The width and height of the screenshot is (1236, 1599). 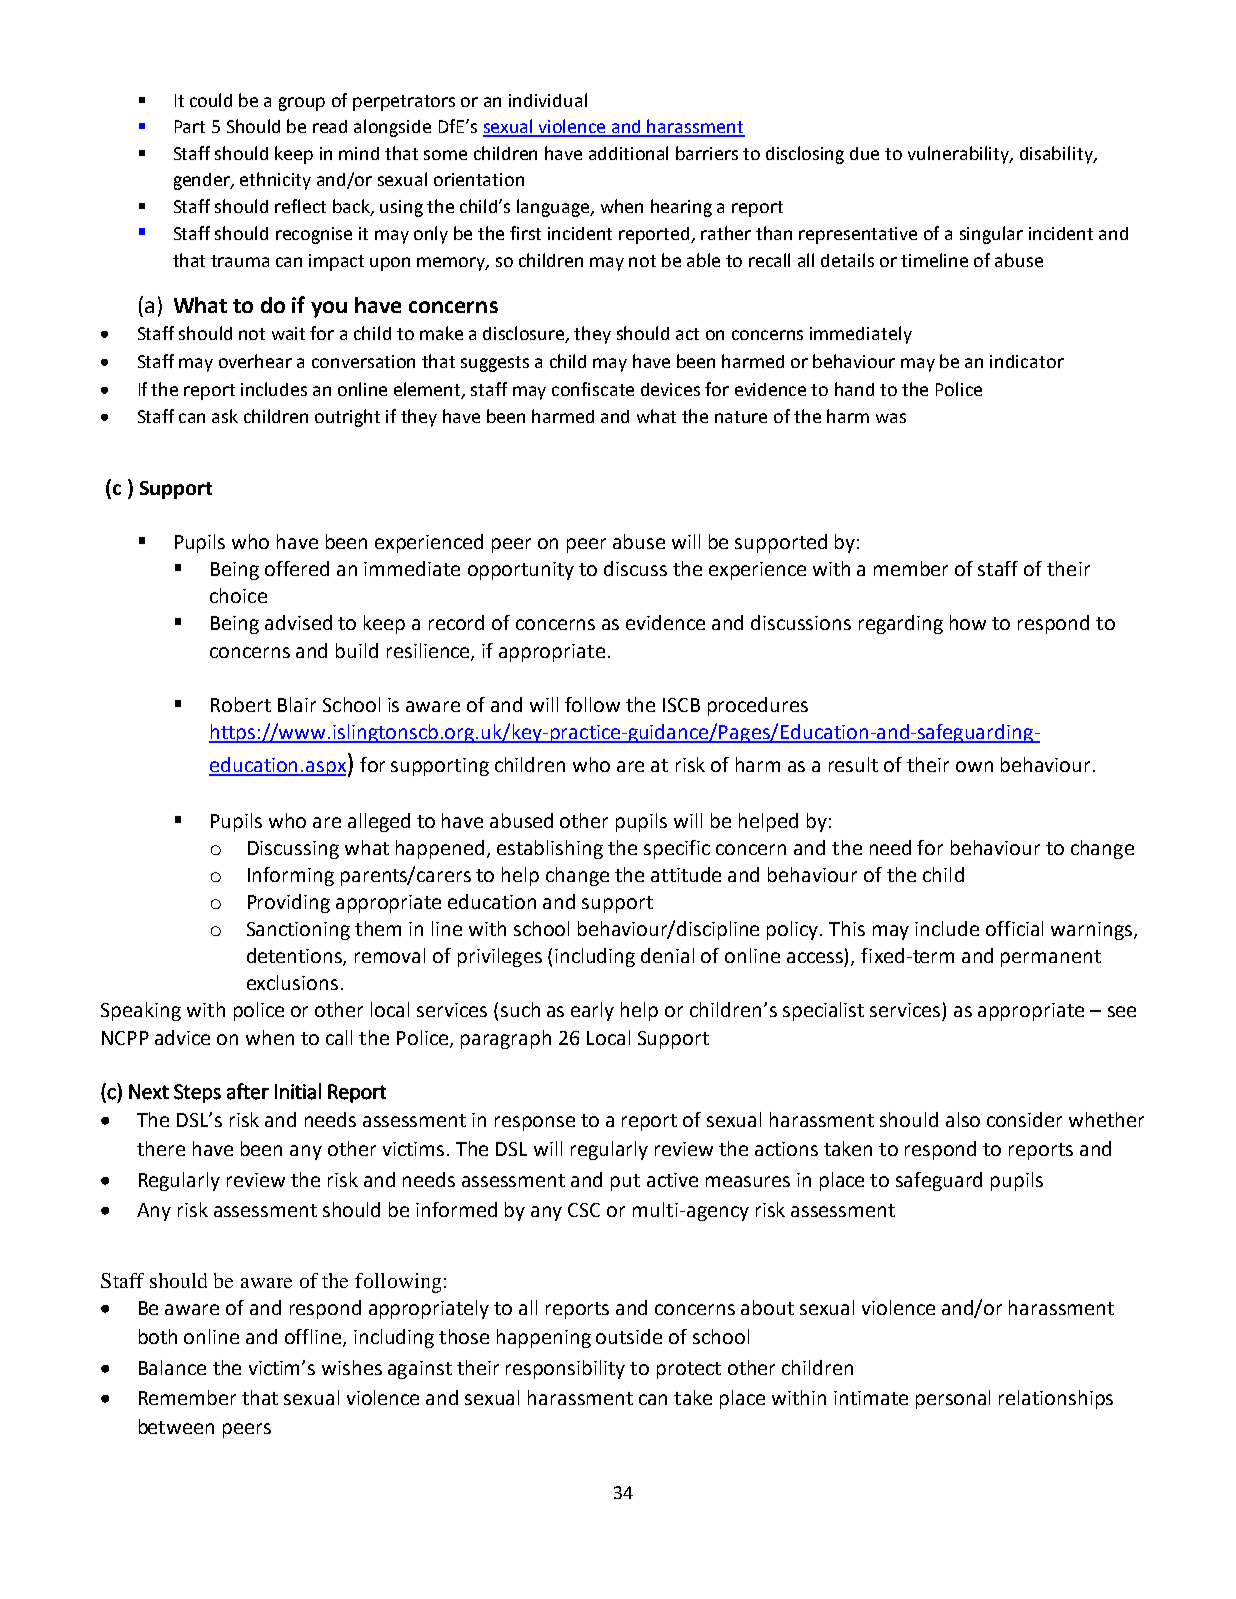 What do you see at coordinates (689, 1370) in the screenshot?
I see `protect` at bounding box center [689, 1370].
